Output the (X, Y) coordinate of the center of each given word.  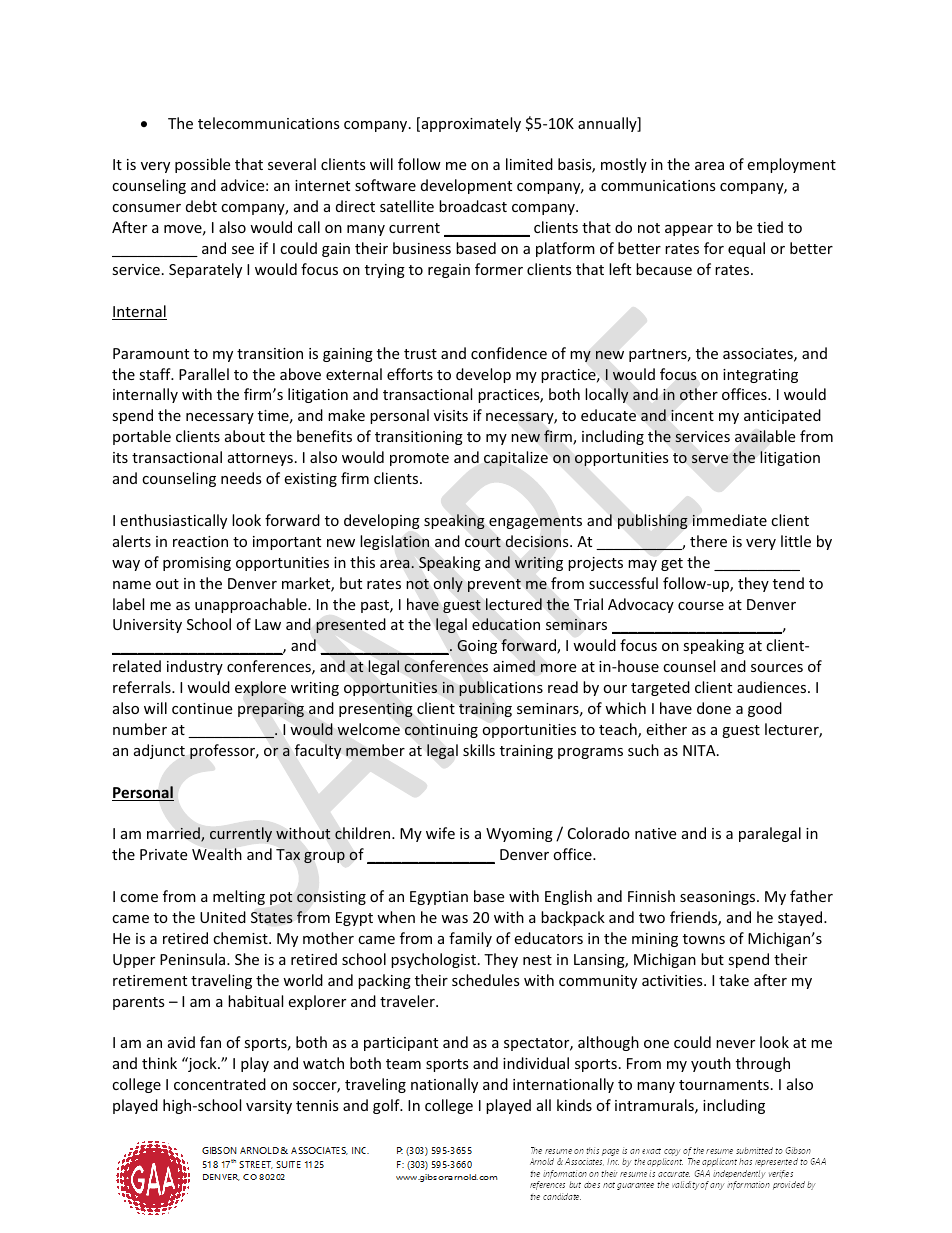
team (403, 1064)
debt (201, 206)
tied (770, 227)
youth (711, 1064)
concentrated (220, 1084)
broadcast (473, 206)
